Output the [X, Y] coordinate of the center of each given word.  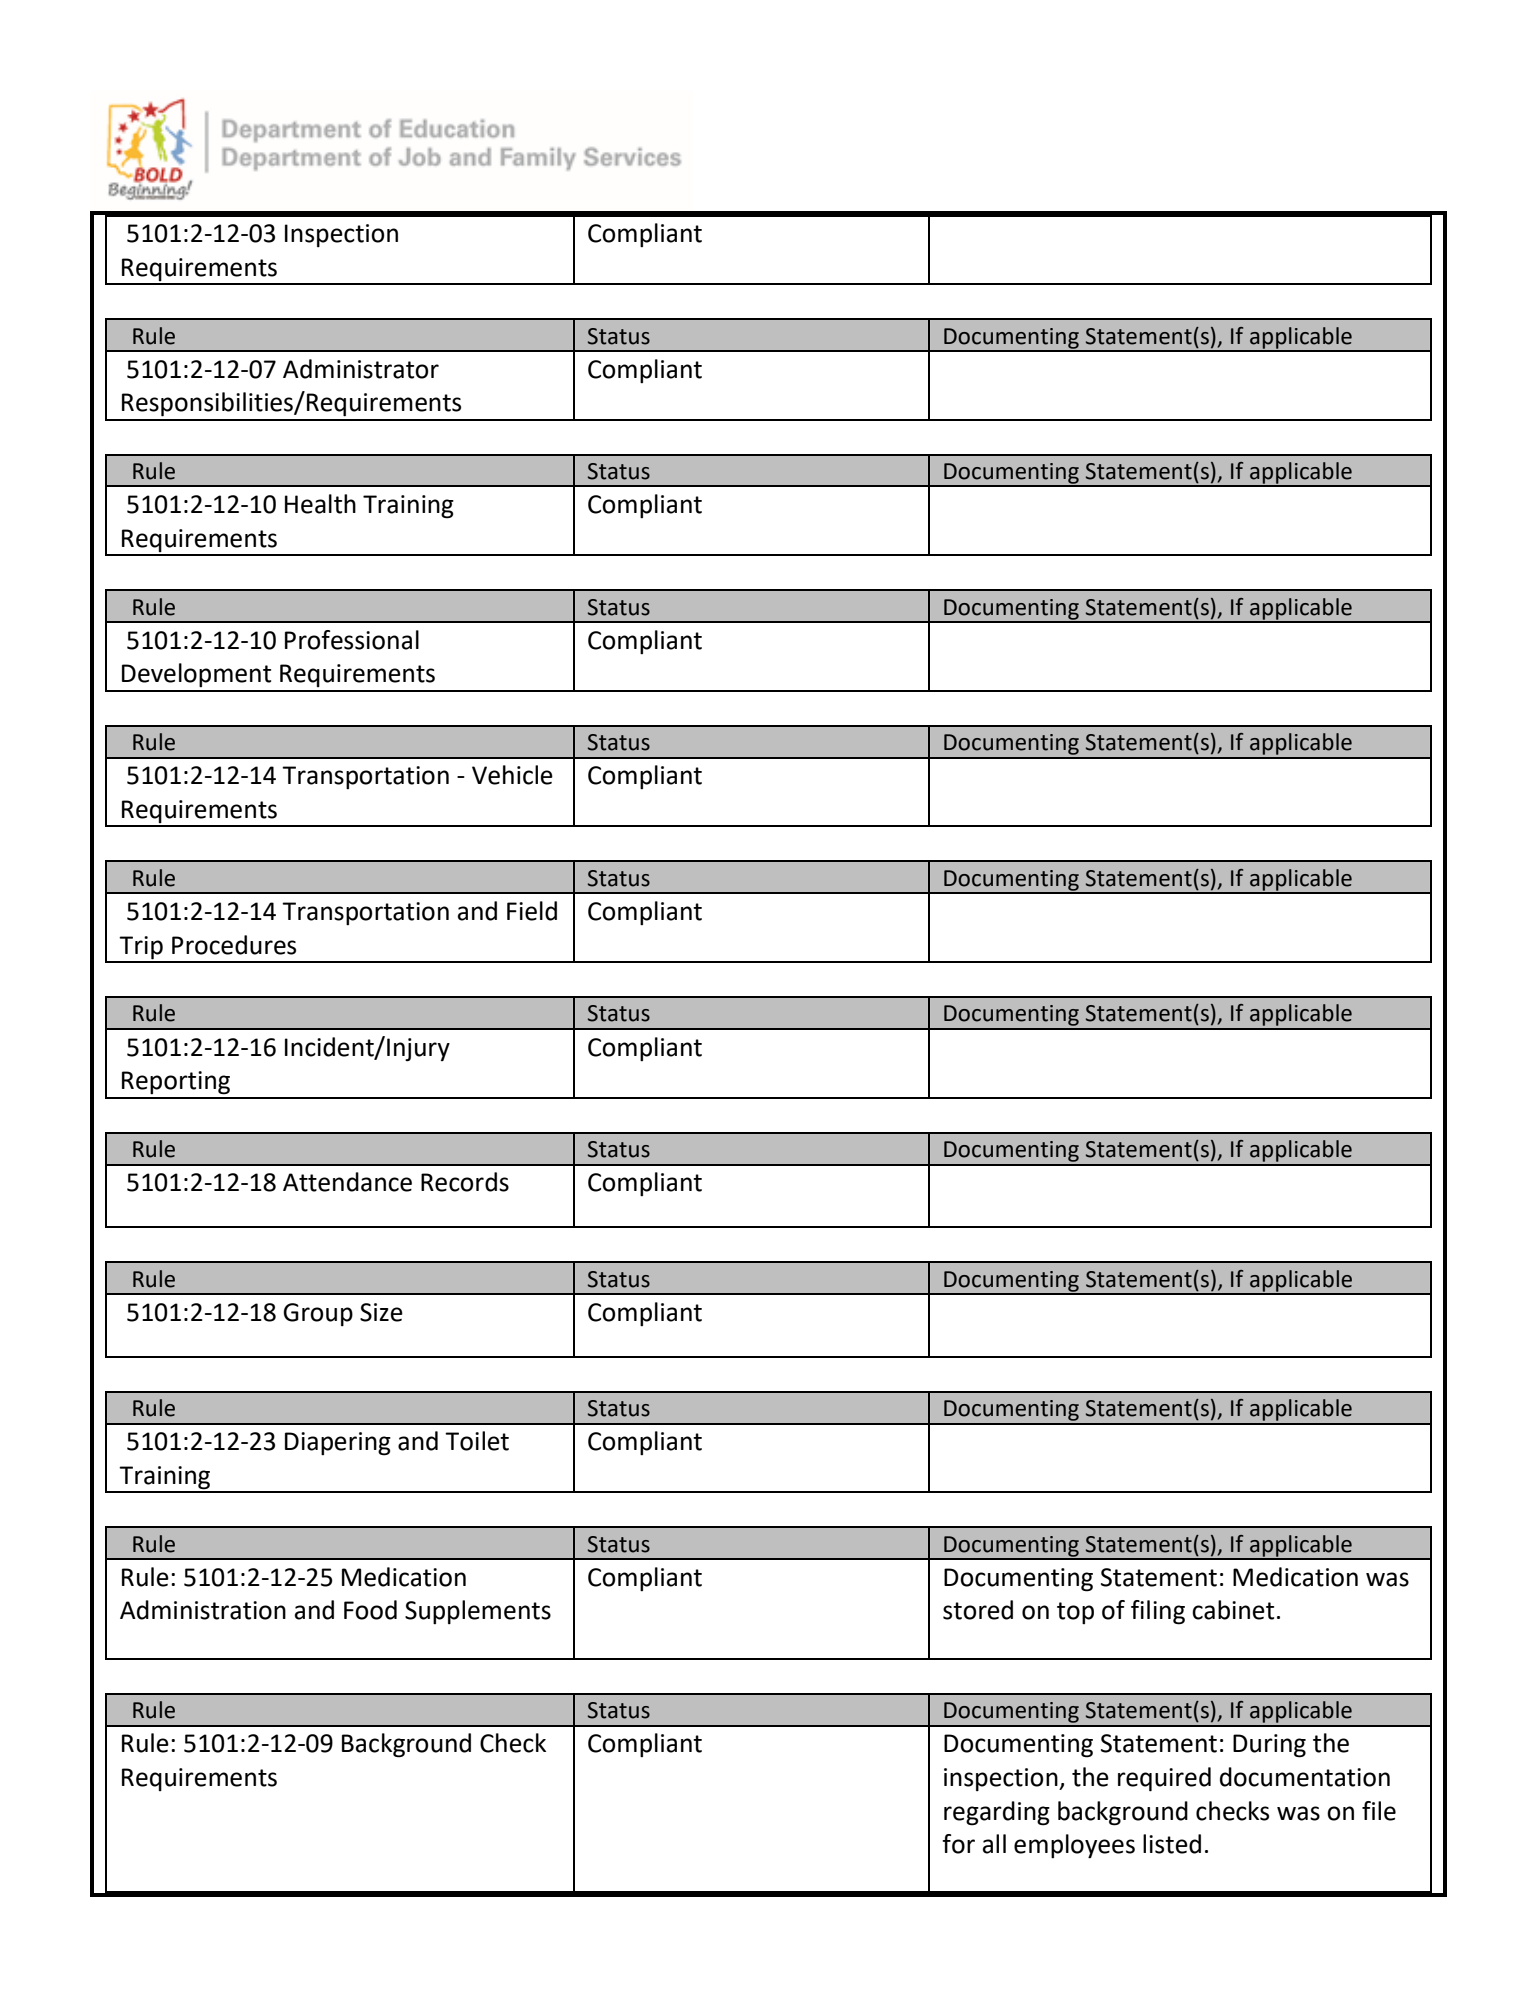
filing [1158, 1612]
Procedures [234, 945]
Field [532, 911]
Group [318, 1314]
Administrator [361, 369]
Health [320, 504]
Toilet [477, 1441]
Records [465, 1182]
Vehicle [512, 775]
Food [370, 1610]
